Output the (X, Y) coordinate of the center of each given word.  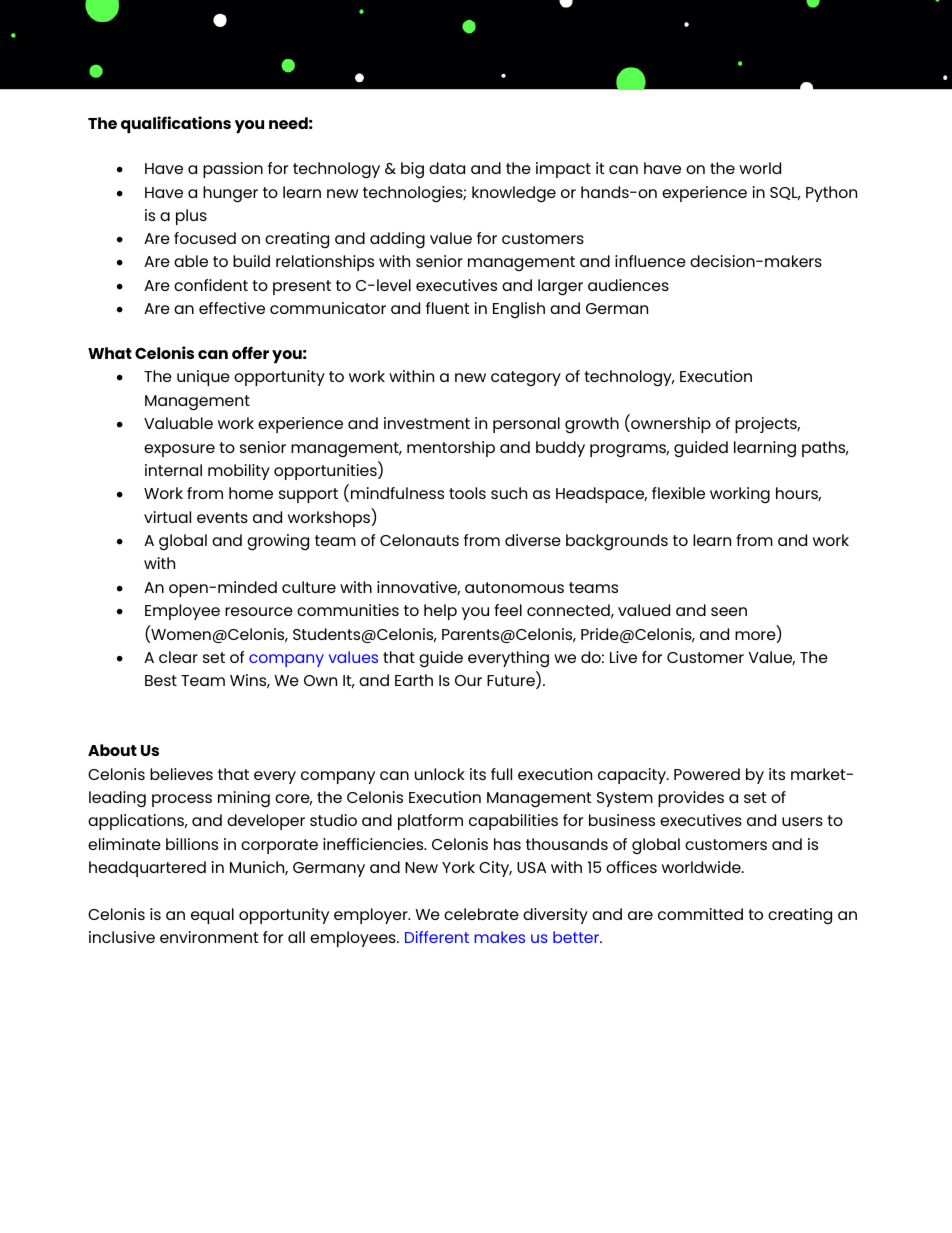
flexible (678, 493)
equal (212, 916)
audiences (628, 285)
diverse (533, 540)
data (447, 168)
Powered (707, 774)
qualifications (176, 124)
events (222, 517)
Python (831, 194)
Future (512, 682)
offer (250, 352)
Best (161, 680)
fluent (447, 308)
